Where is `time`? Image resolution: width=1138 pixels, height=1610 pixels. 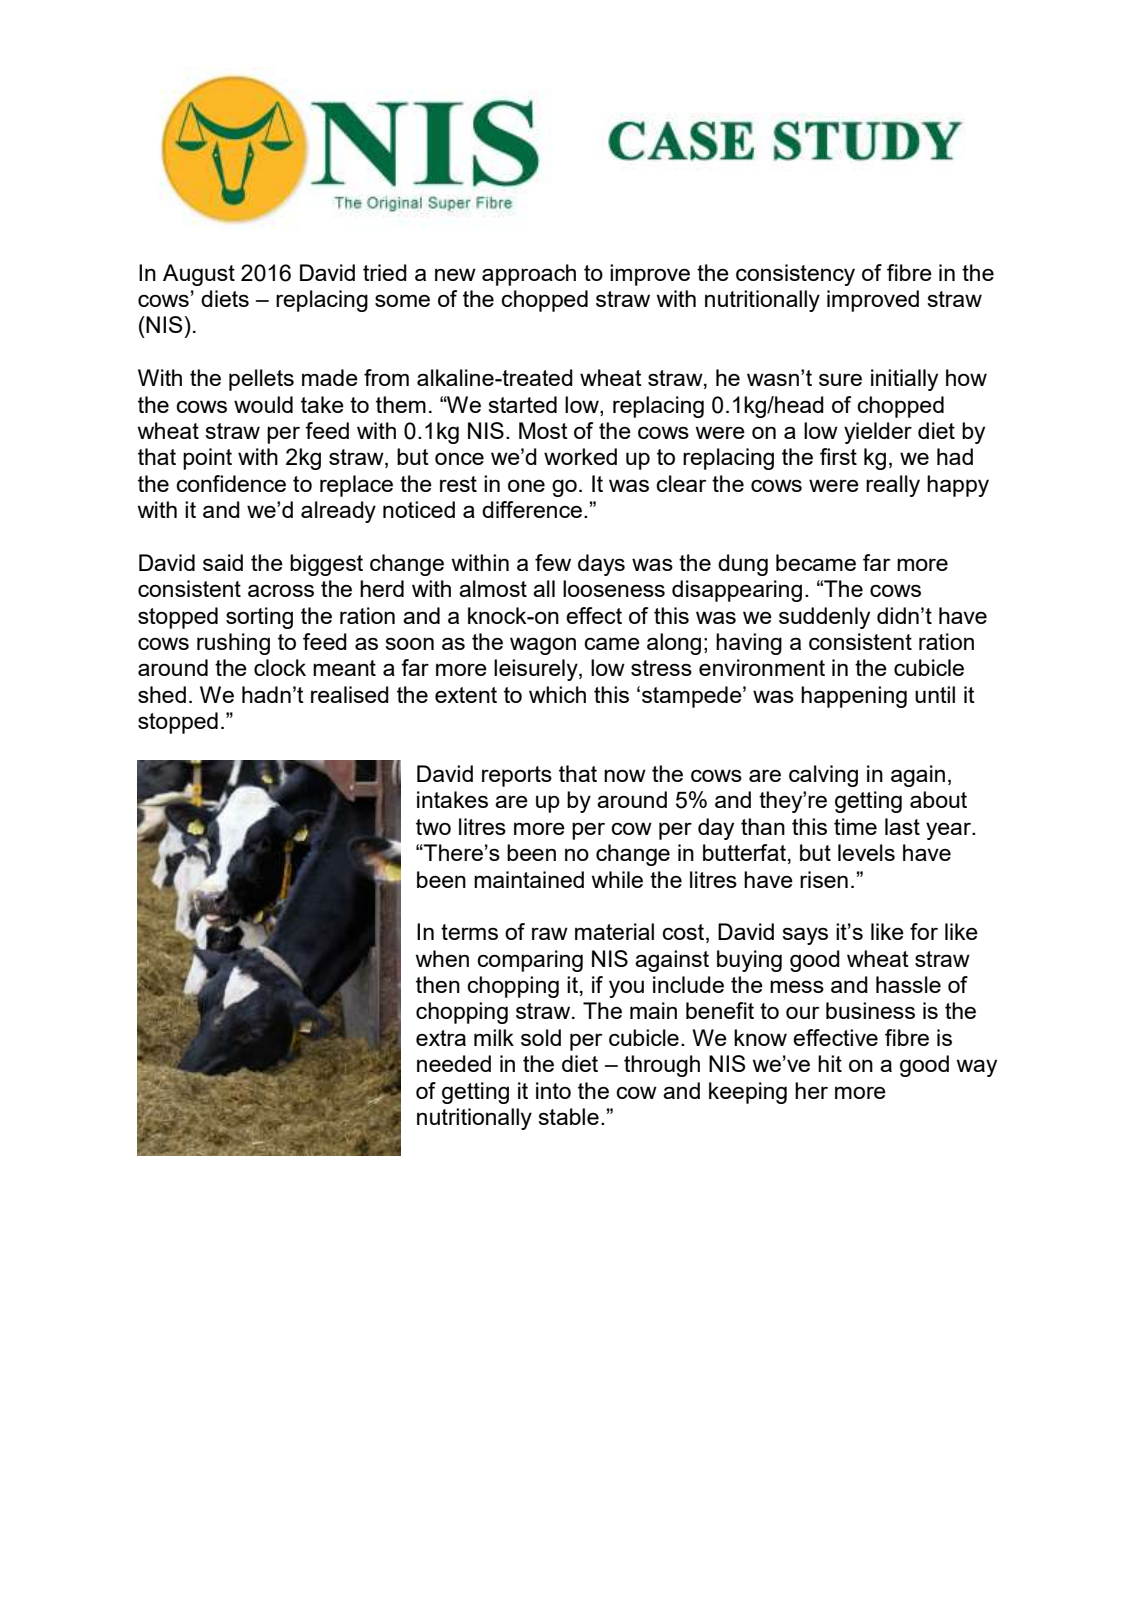 time is located at coordinates (855, 826).
